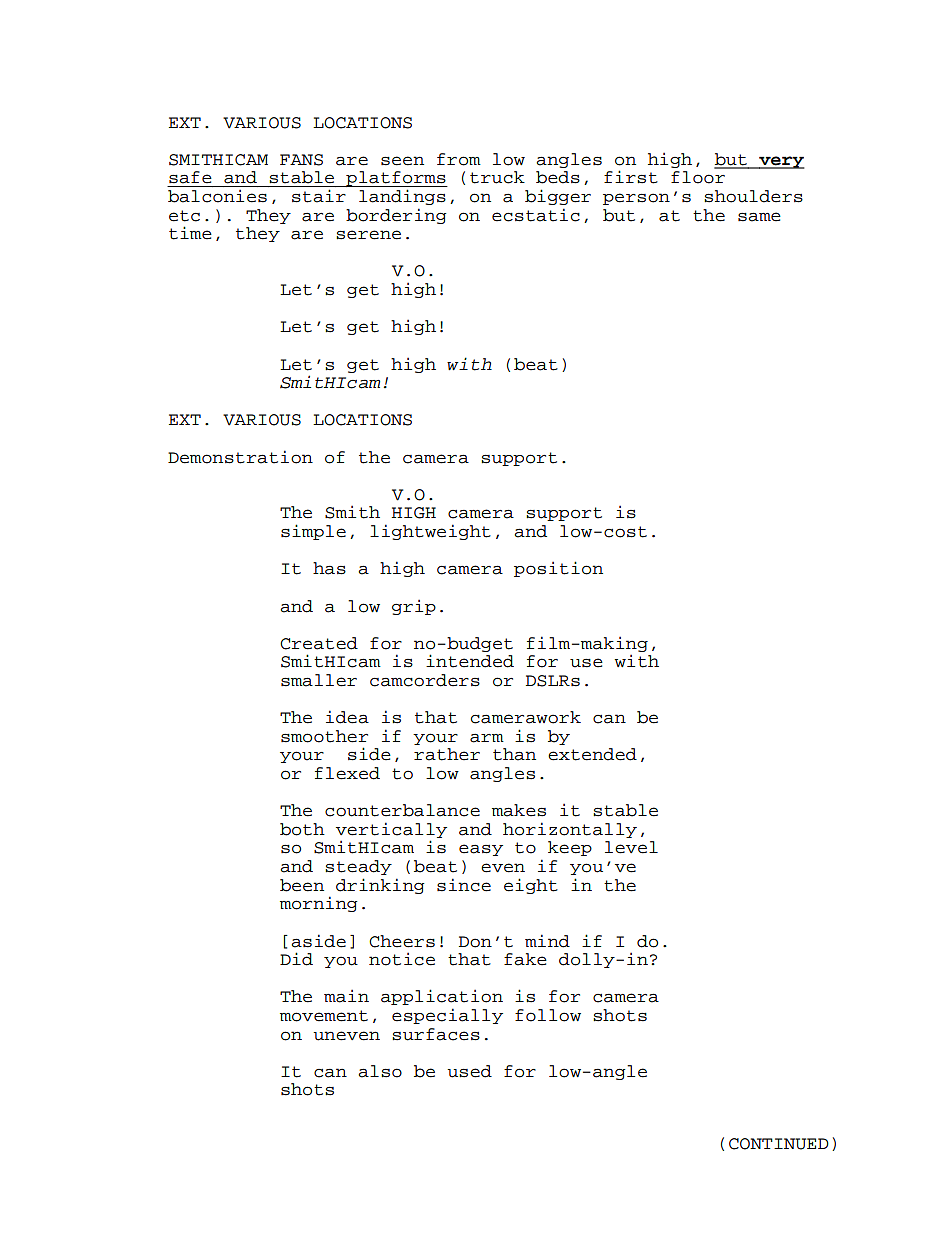 The width and height of the document is (952, 1233). I want to click on level, so click(631, 847).
